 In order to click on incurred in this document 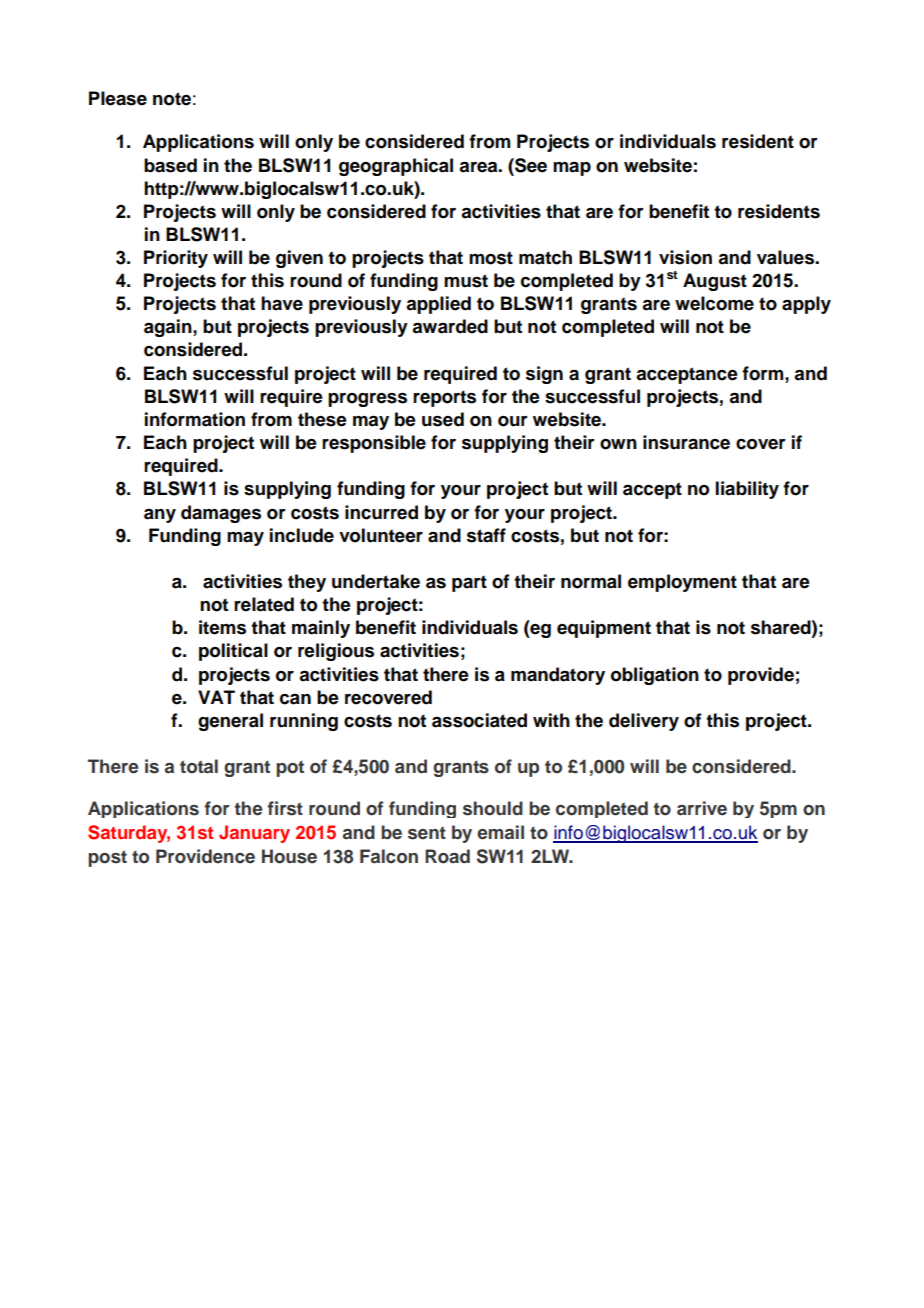, I will do `click(381, 512)`.
